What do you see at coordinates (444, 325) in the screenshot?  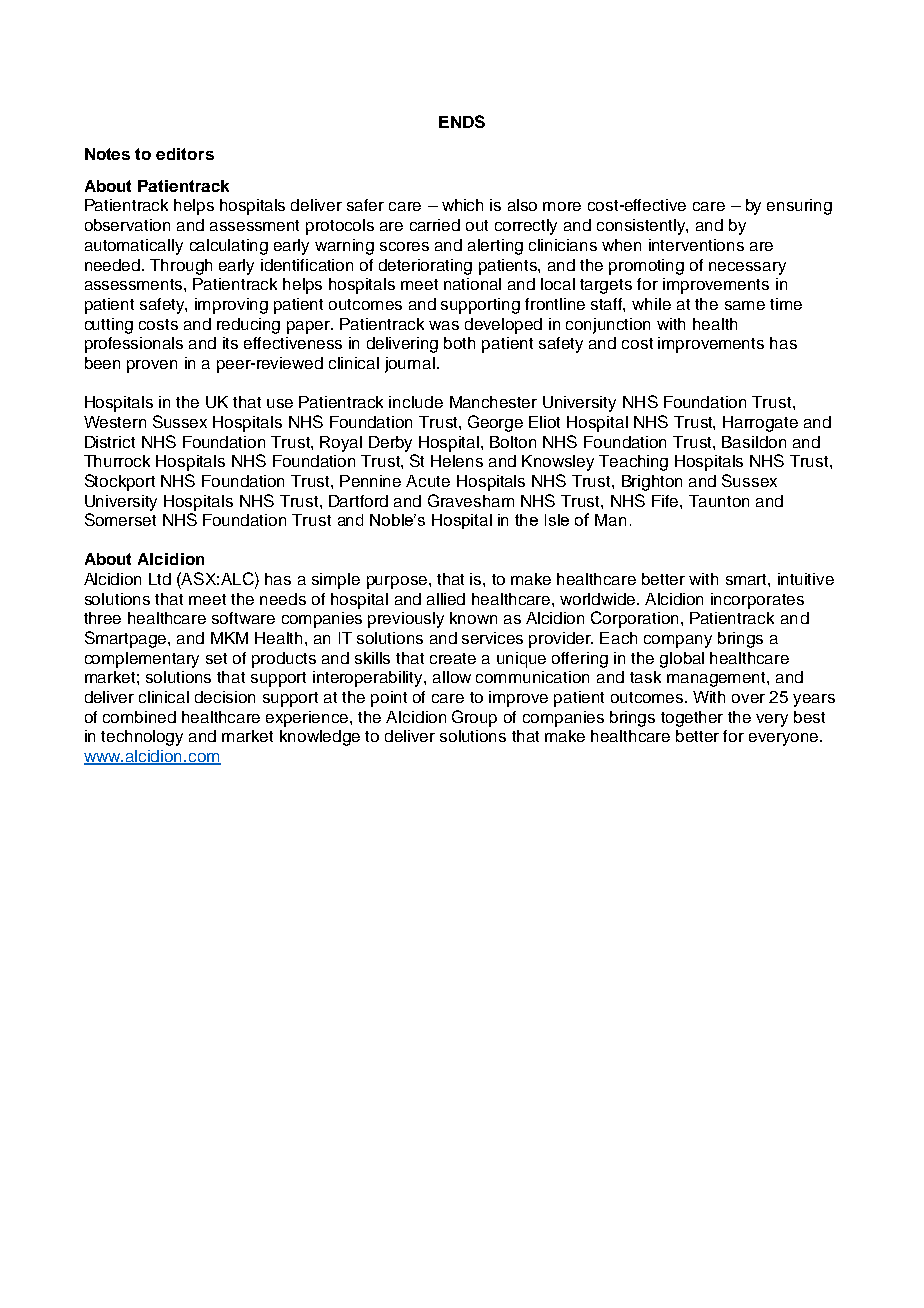 I see `was` at bounding box center [444, 325].
